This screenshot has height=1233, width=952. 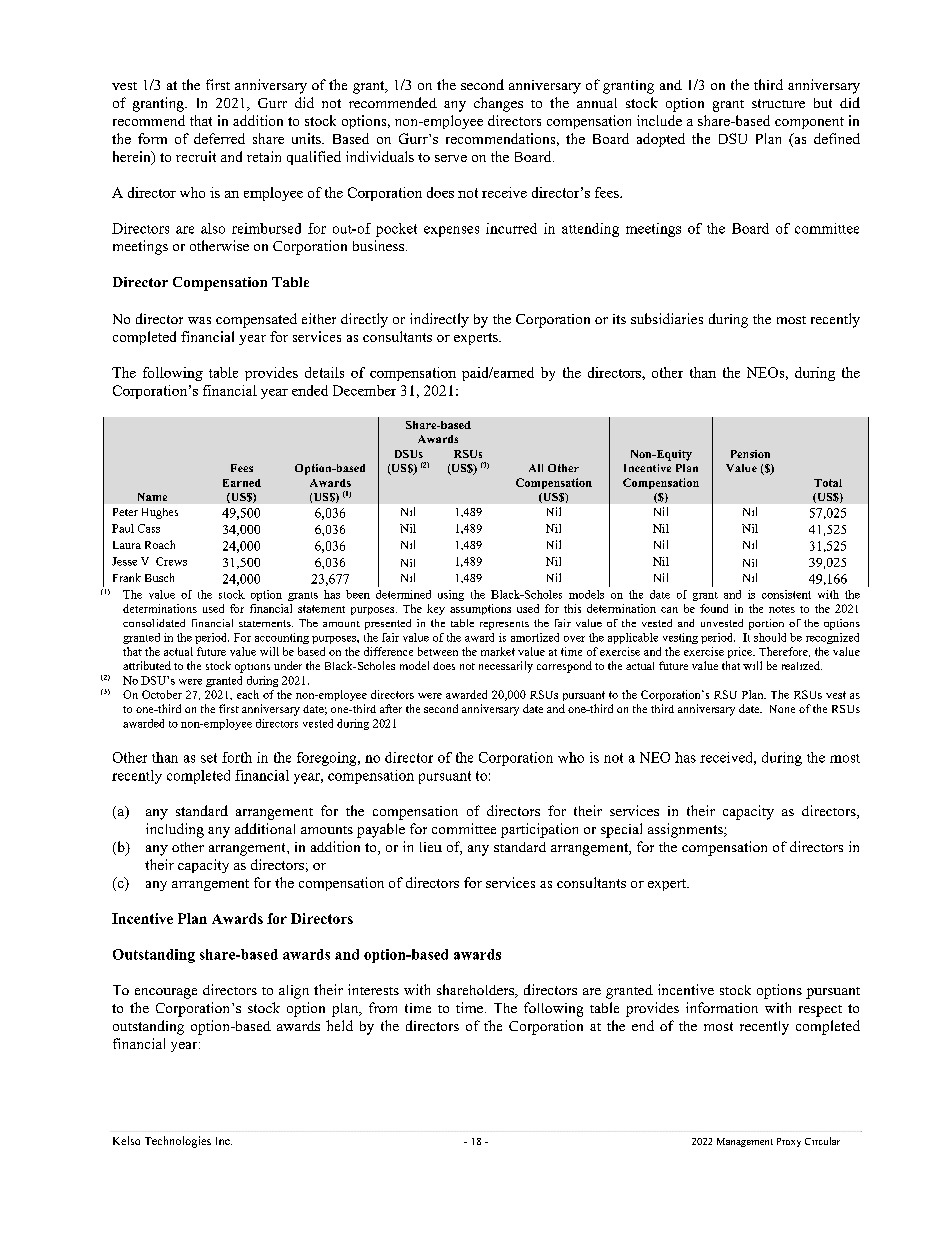 I want to click on from, so click(x=383, y=1007).
